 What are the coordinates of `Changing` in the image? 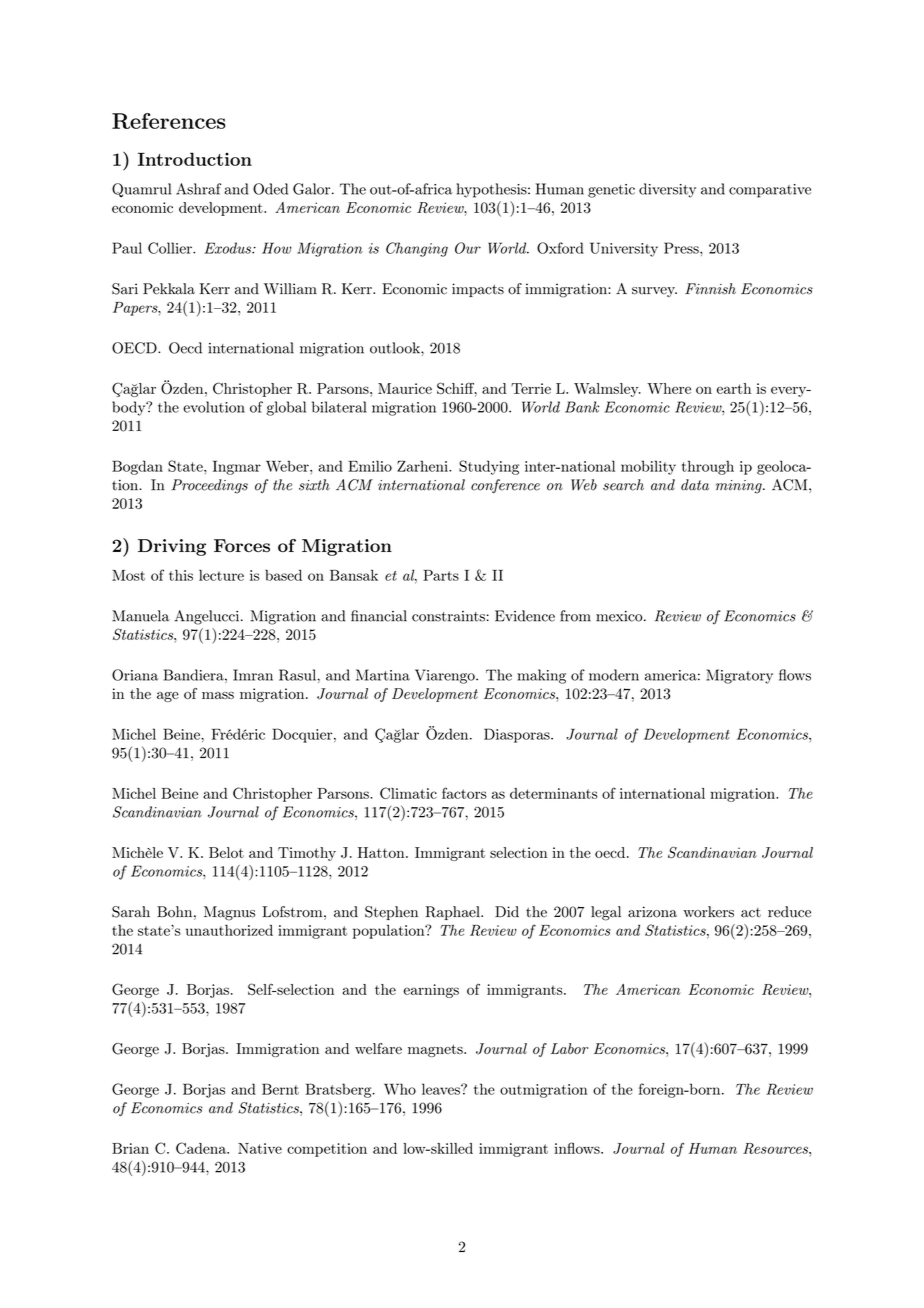 It's located at (417, 249).
